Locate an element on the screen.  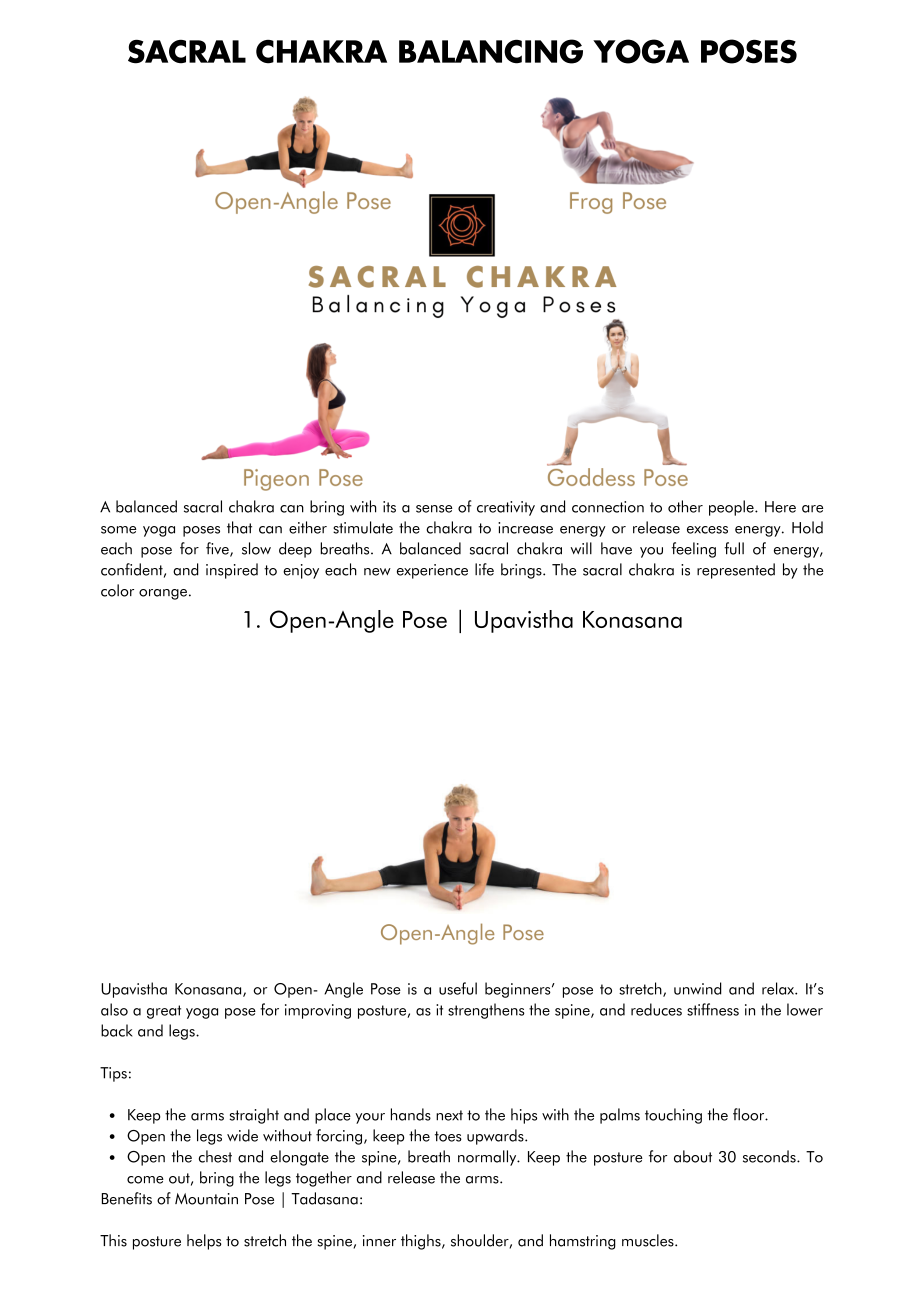
represented is located at coordinates (736, 571).
